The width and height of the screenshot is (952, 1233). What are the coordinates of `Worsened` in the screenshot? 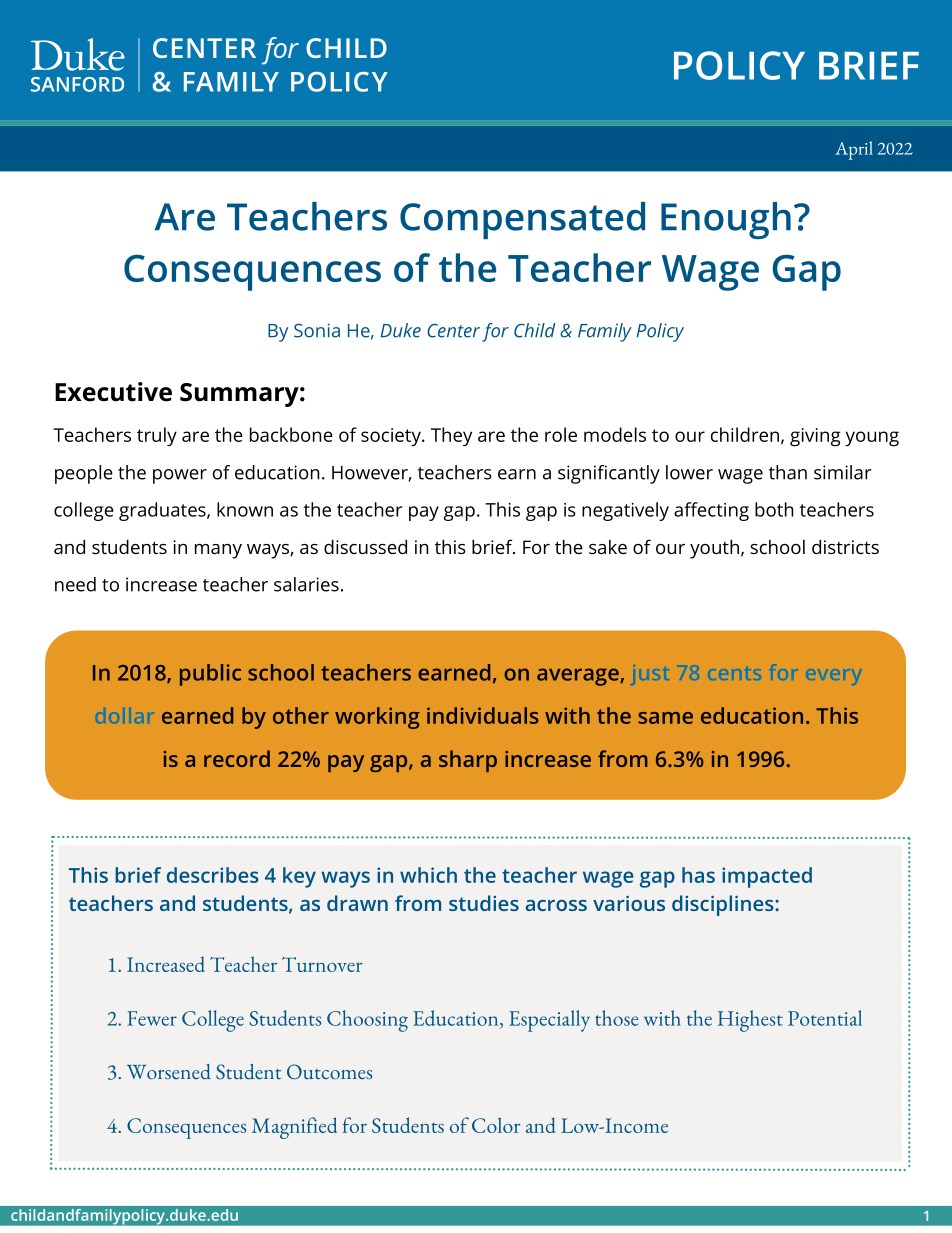 It's located at (169, 1072).
